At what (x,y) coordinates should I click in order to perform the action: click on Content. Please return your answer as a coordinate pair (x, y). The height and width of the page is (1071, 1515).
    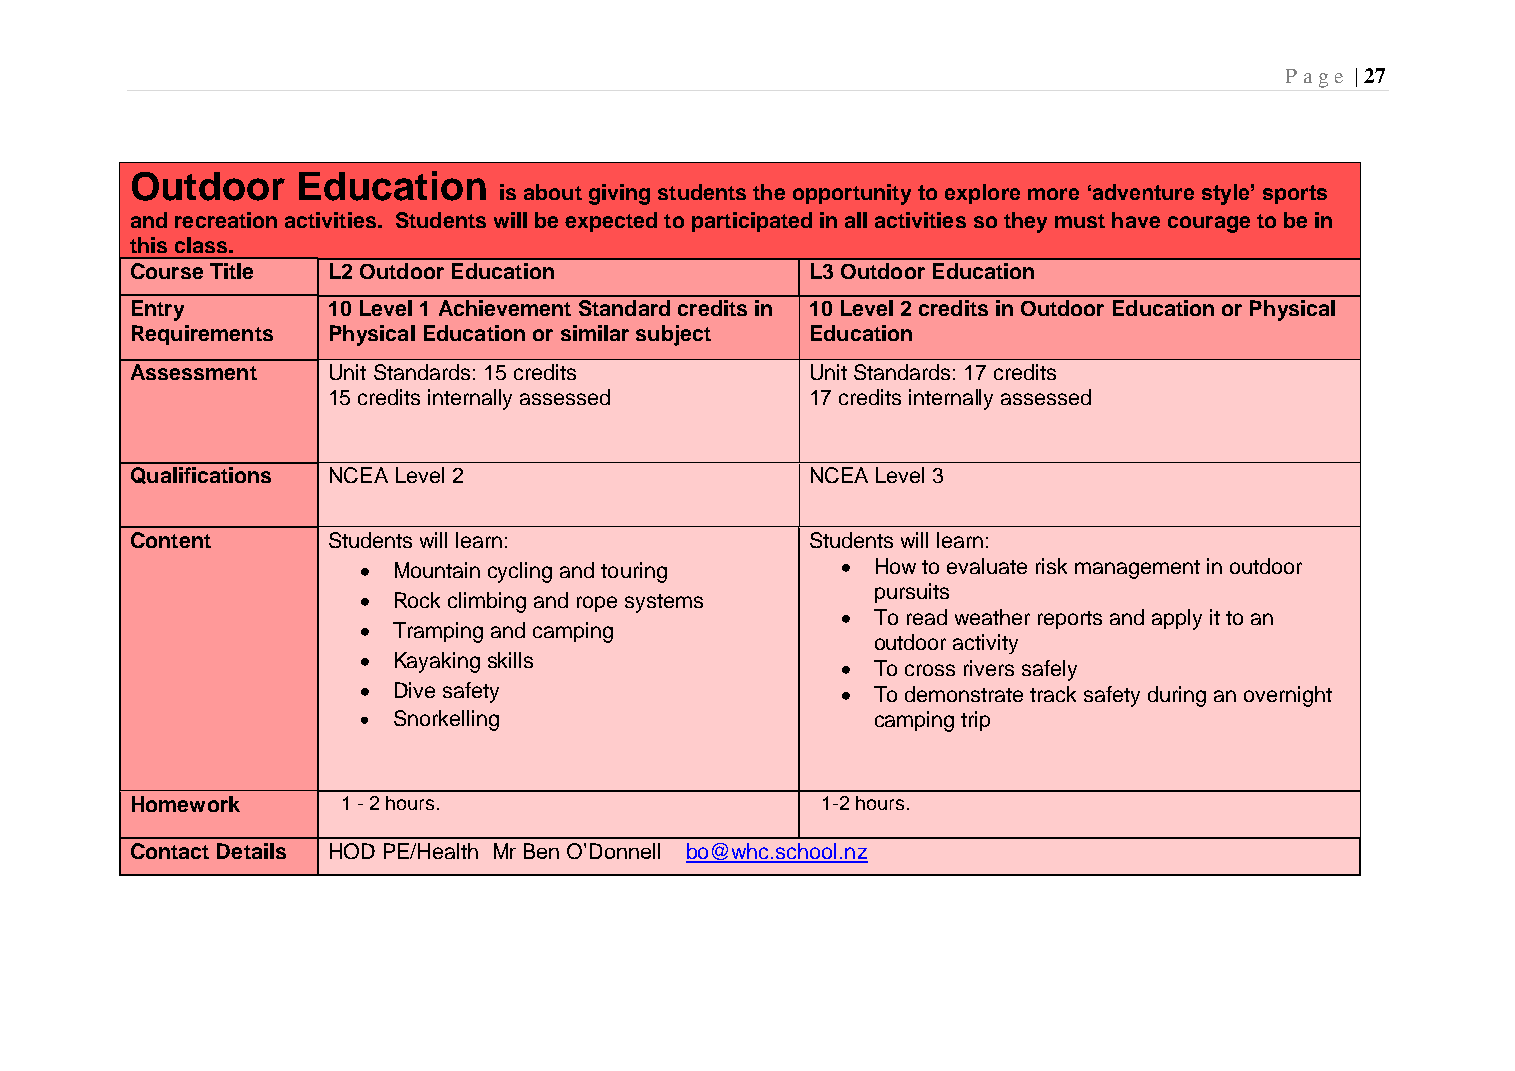
    Looking at the image, I should click on (171, 540).
